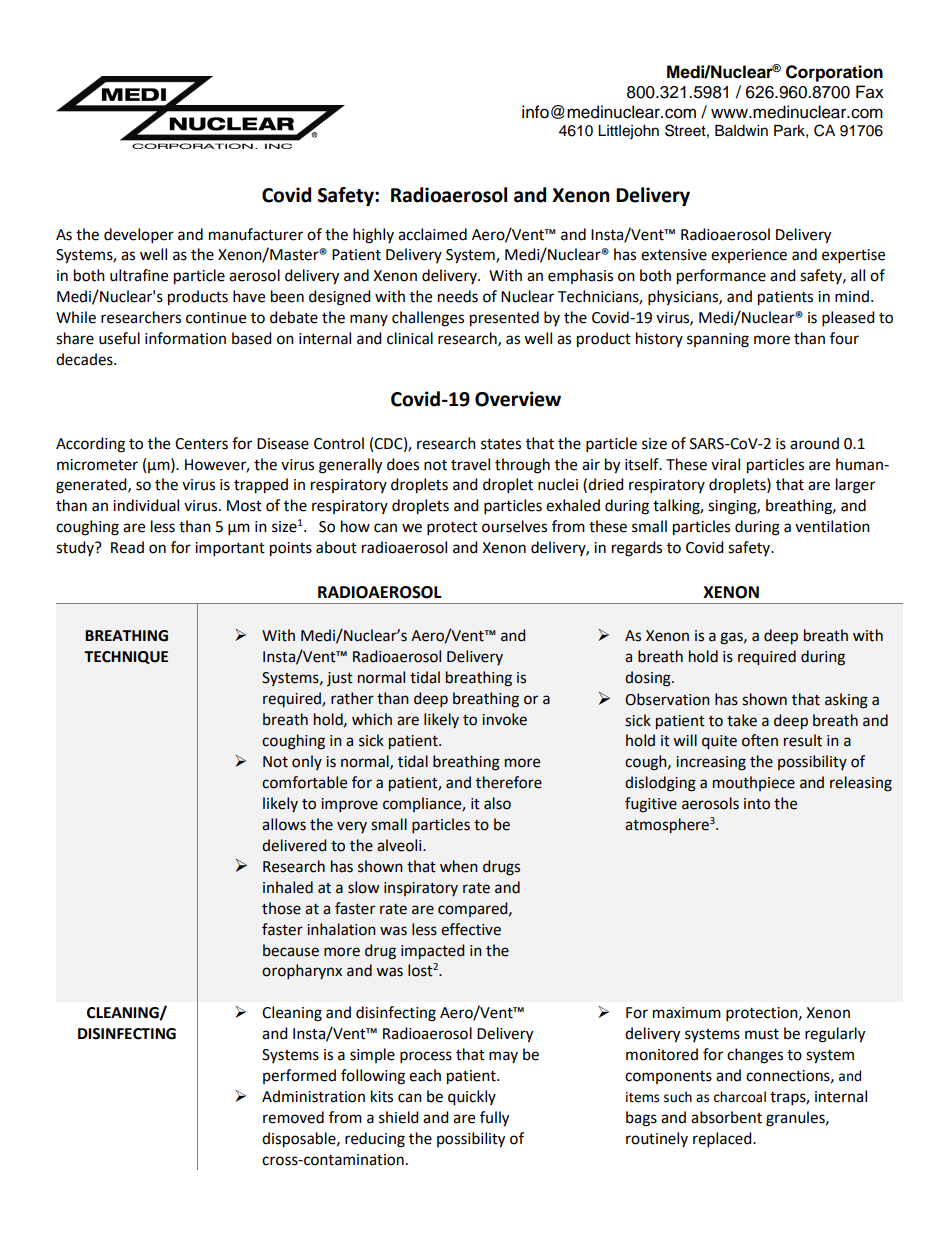  Describe the element at coordinates (472, 1098) in the screenshot. I see `quickly` at that location.
